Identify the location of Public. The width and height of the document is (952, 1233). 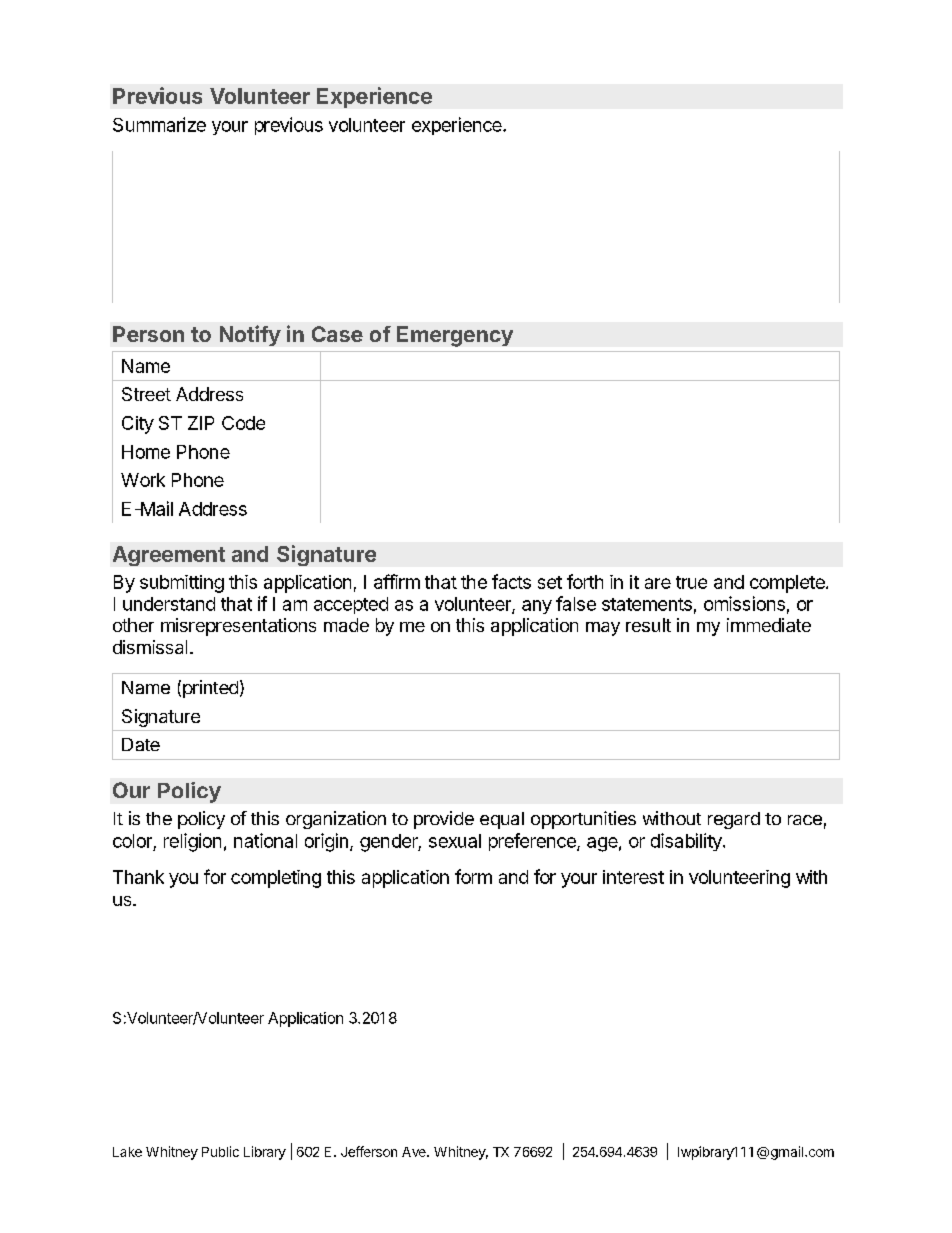
(220, 1151).
